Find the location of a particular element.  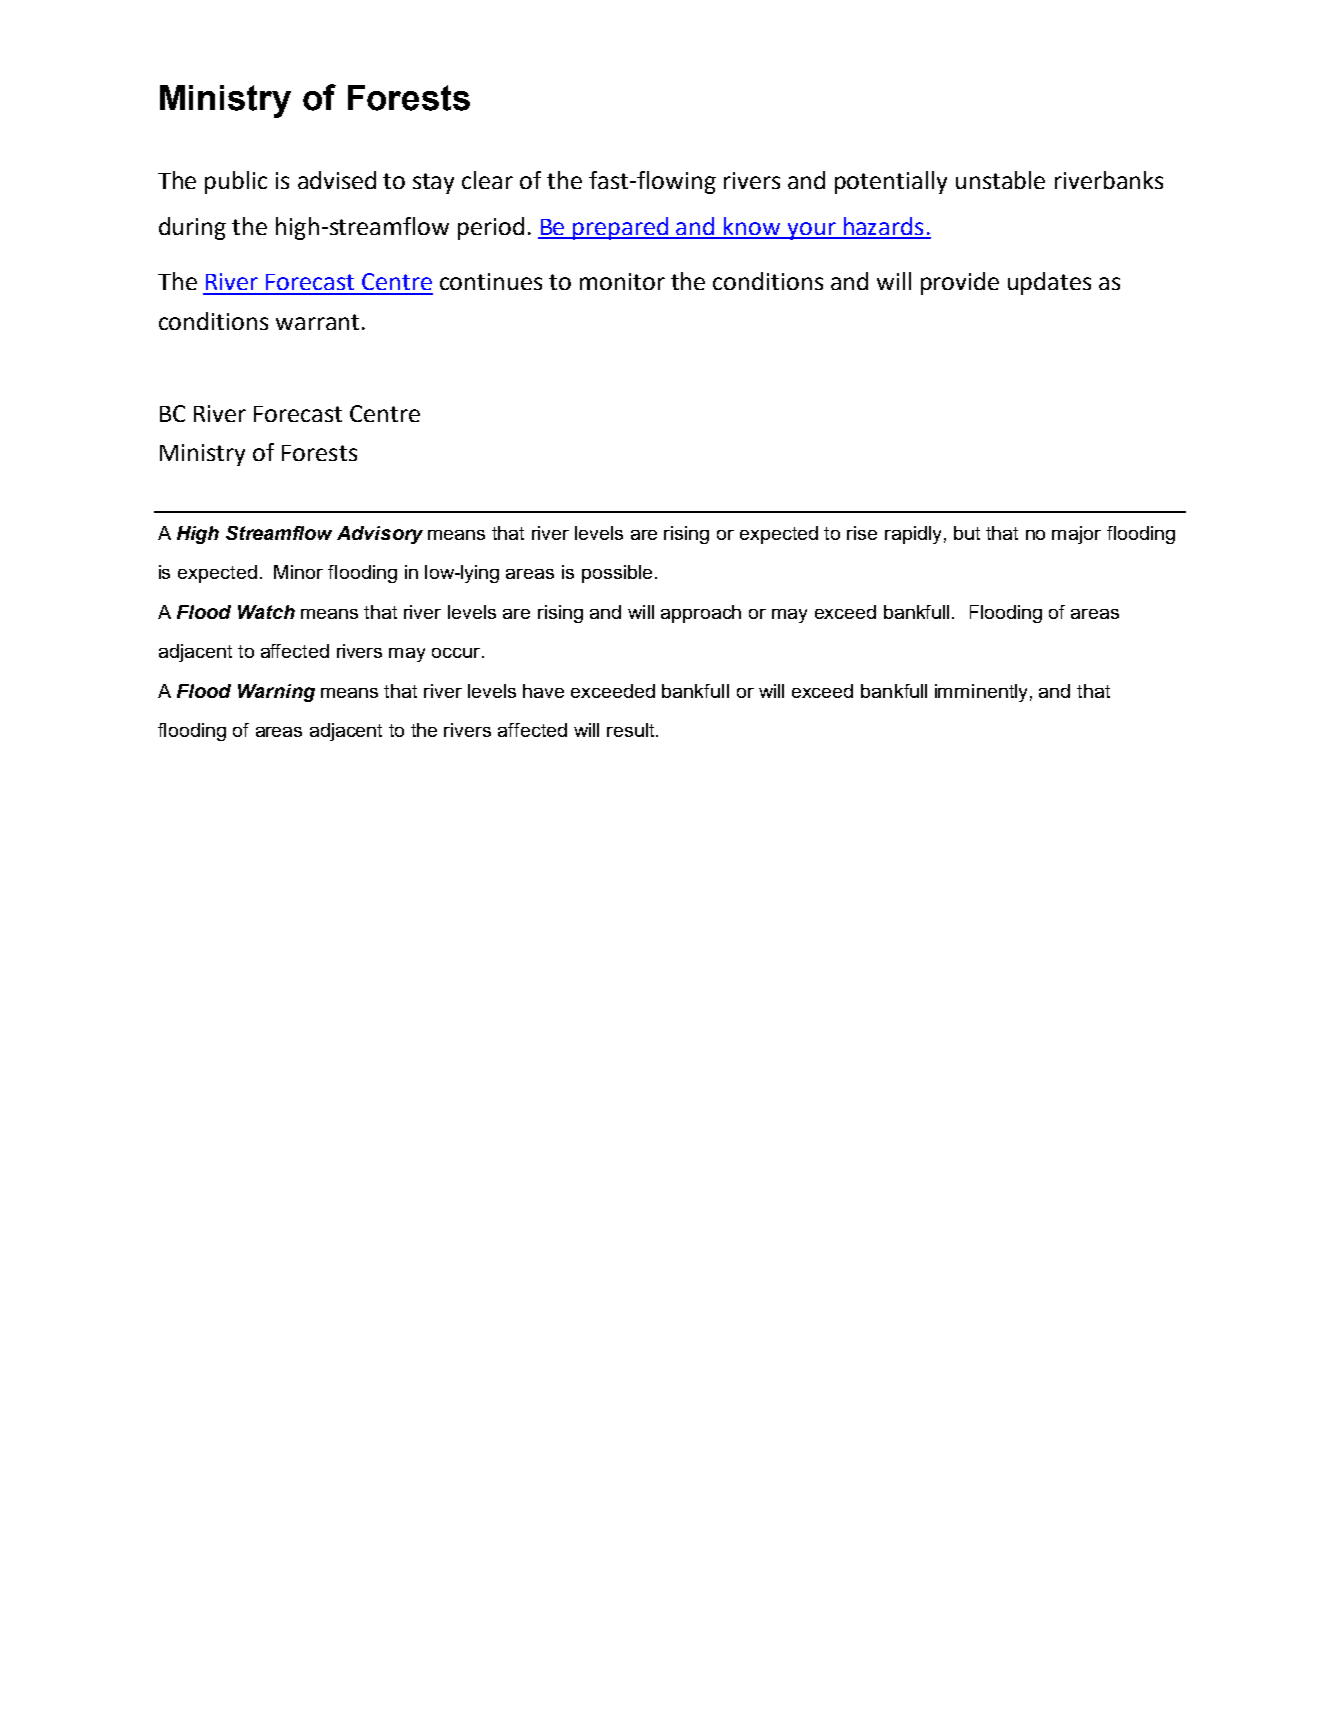

approach is located at coordinates (701, 614).
